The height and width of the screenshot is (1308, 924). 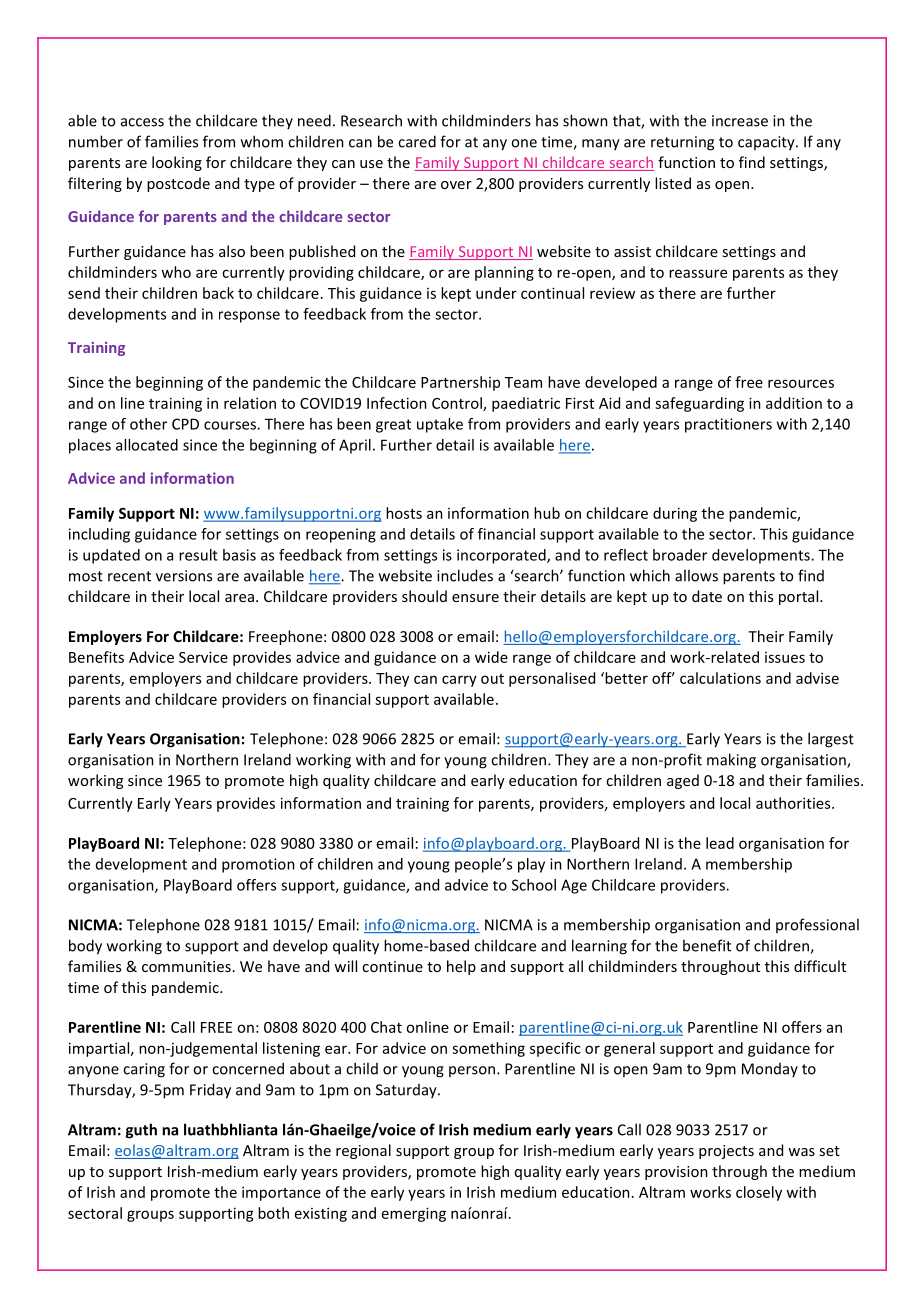 I want to click on closely, so click(x=759, y=1193).
